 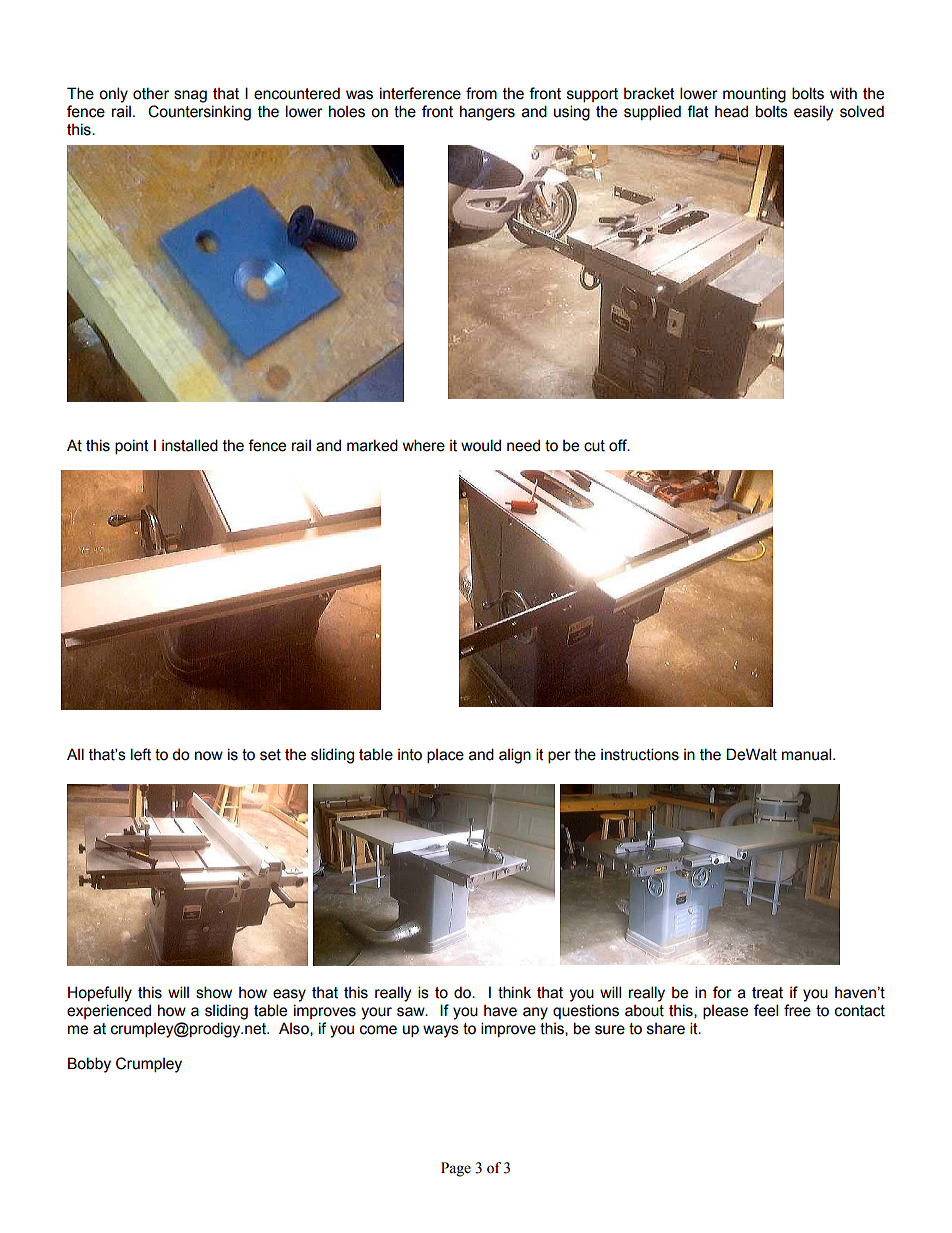 I want to click on snag, so click(x=190, y=96).
